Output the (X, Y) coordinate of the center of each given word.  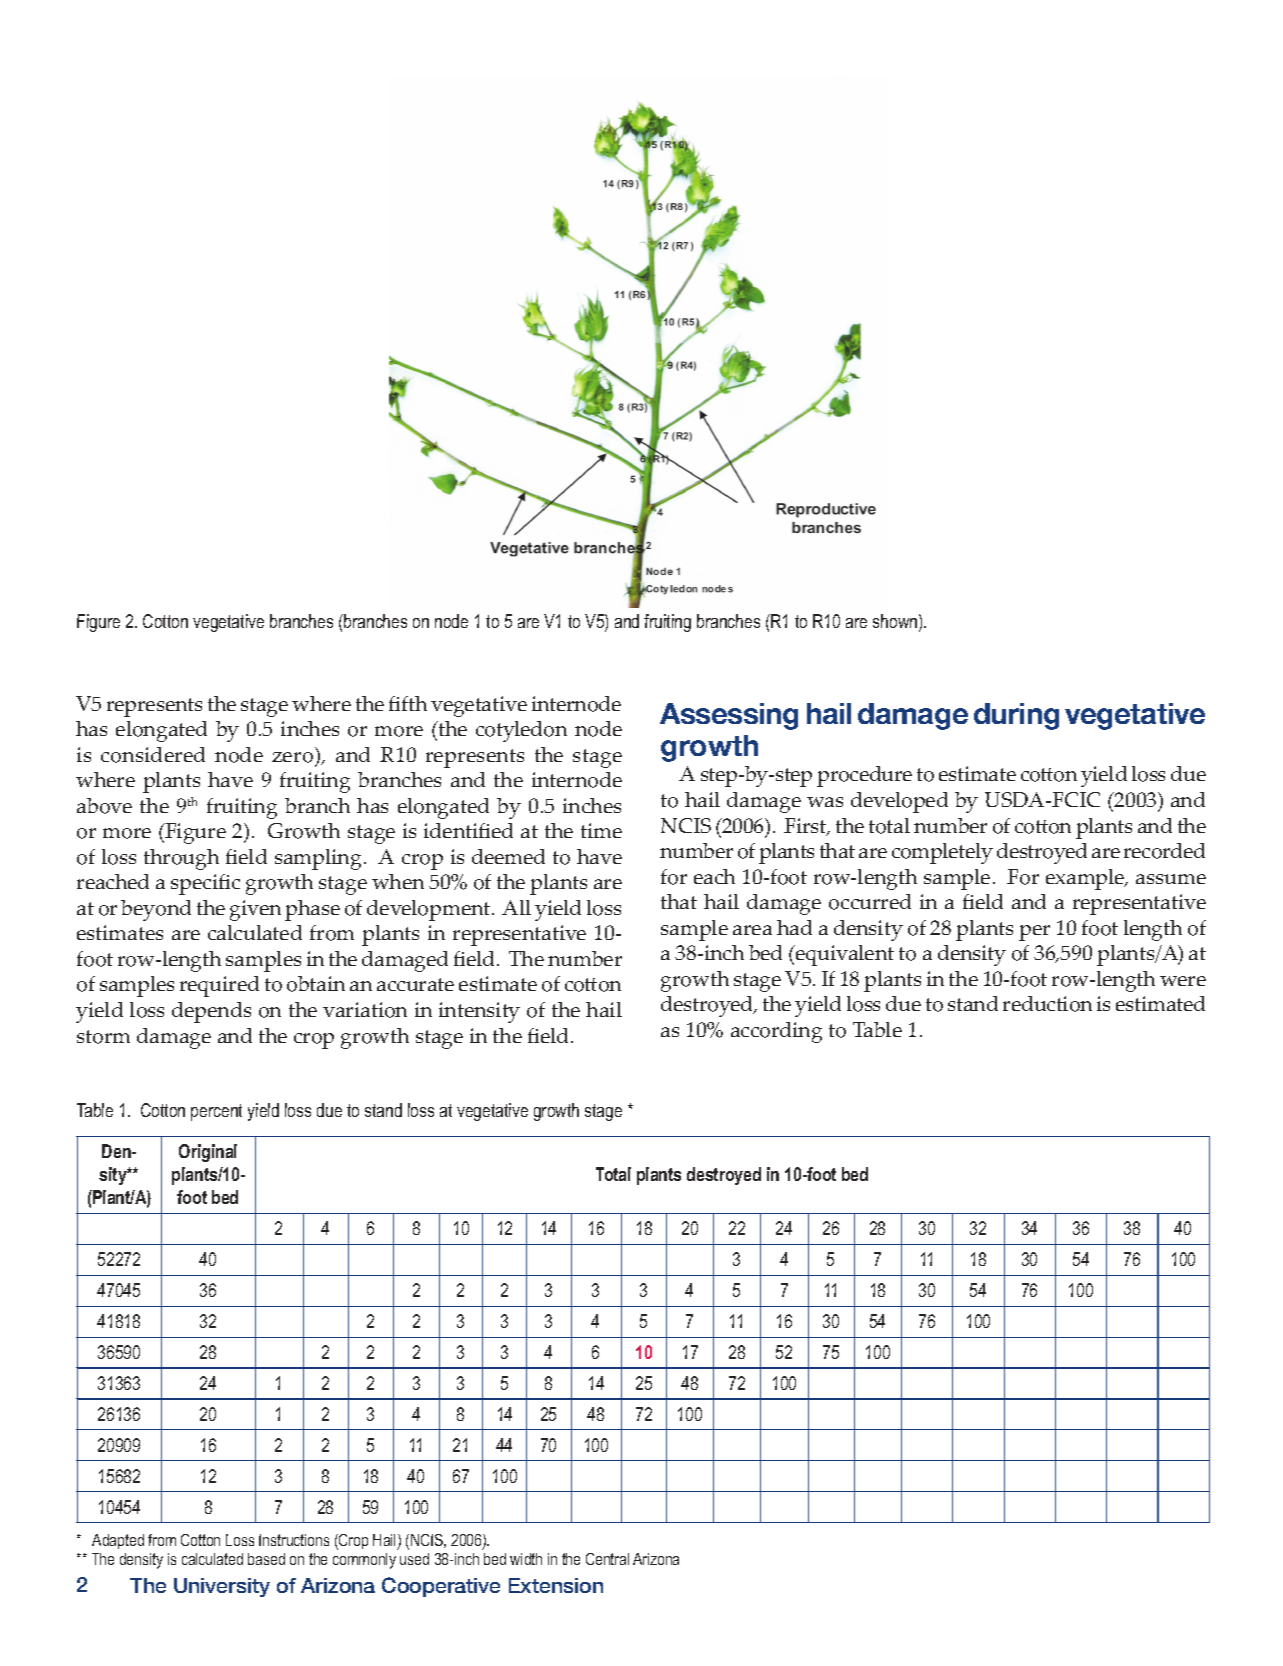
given (255, 910)
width (526, 1559)
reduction (1047, 1004)
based (266, 1559)
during (1016, 716)
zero (292, 757)
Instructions (294, 1540)
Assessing (729, 716)
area (752, 930)
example (1086, 879)
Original (208, 1153)
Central (607, 1559)
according (776, 1032)
